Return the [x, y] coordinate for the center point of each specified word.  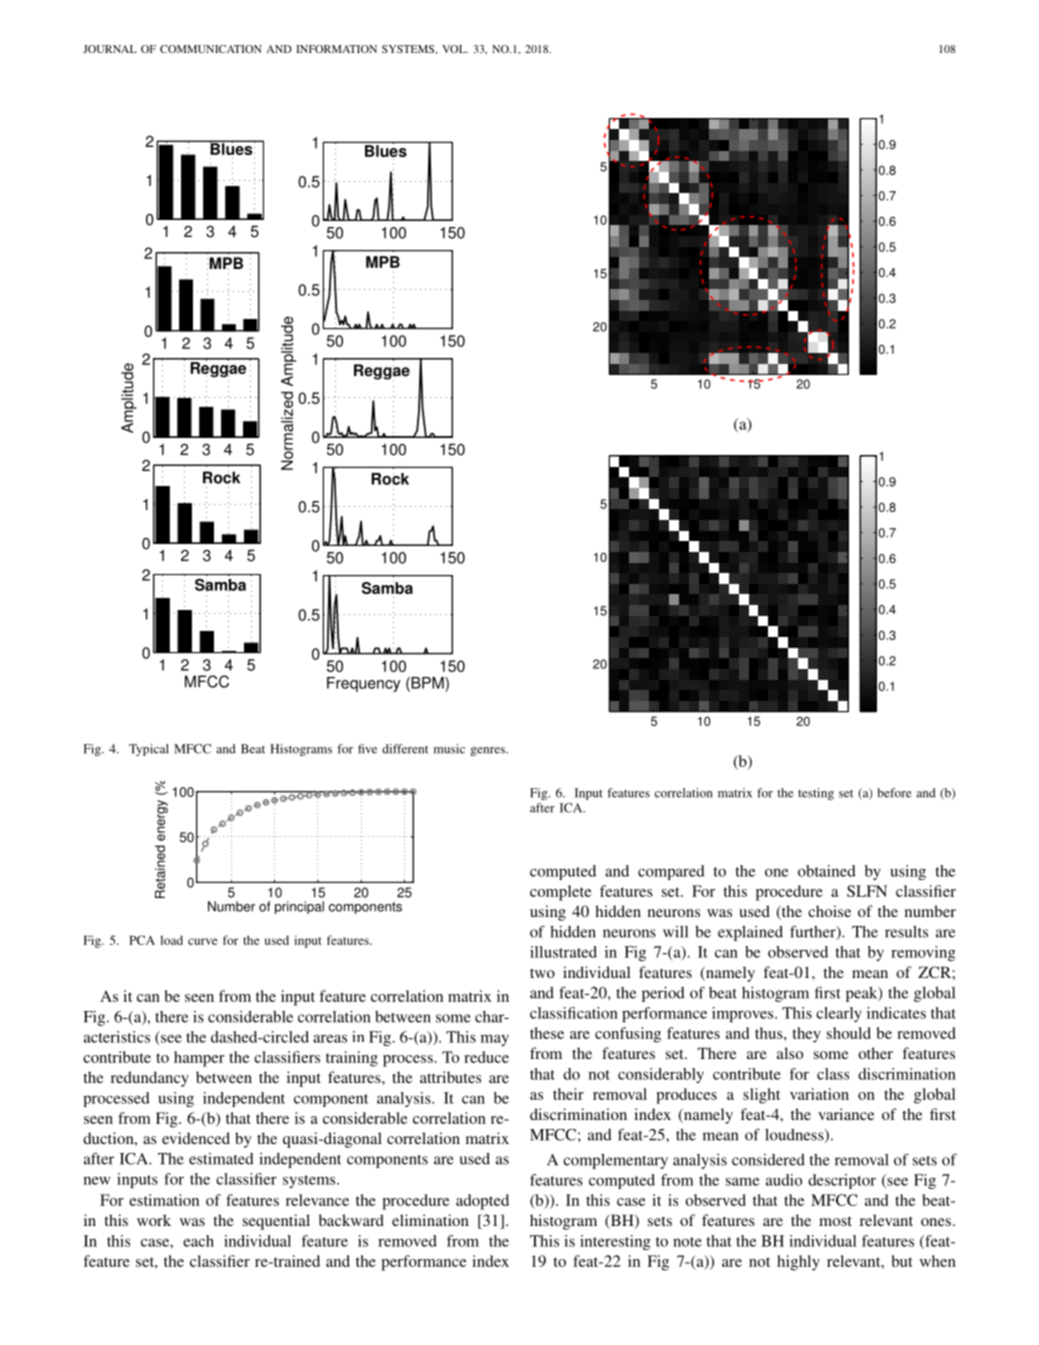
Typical [149, 750]
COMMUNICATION [211, 49]
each [198, 1241]
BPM [427, 684]
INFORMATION [336, 49]
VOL [455, 49]
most [835, 1221]
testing [816, 794]
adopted [482, 1202]
